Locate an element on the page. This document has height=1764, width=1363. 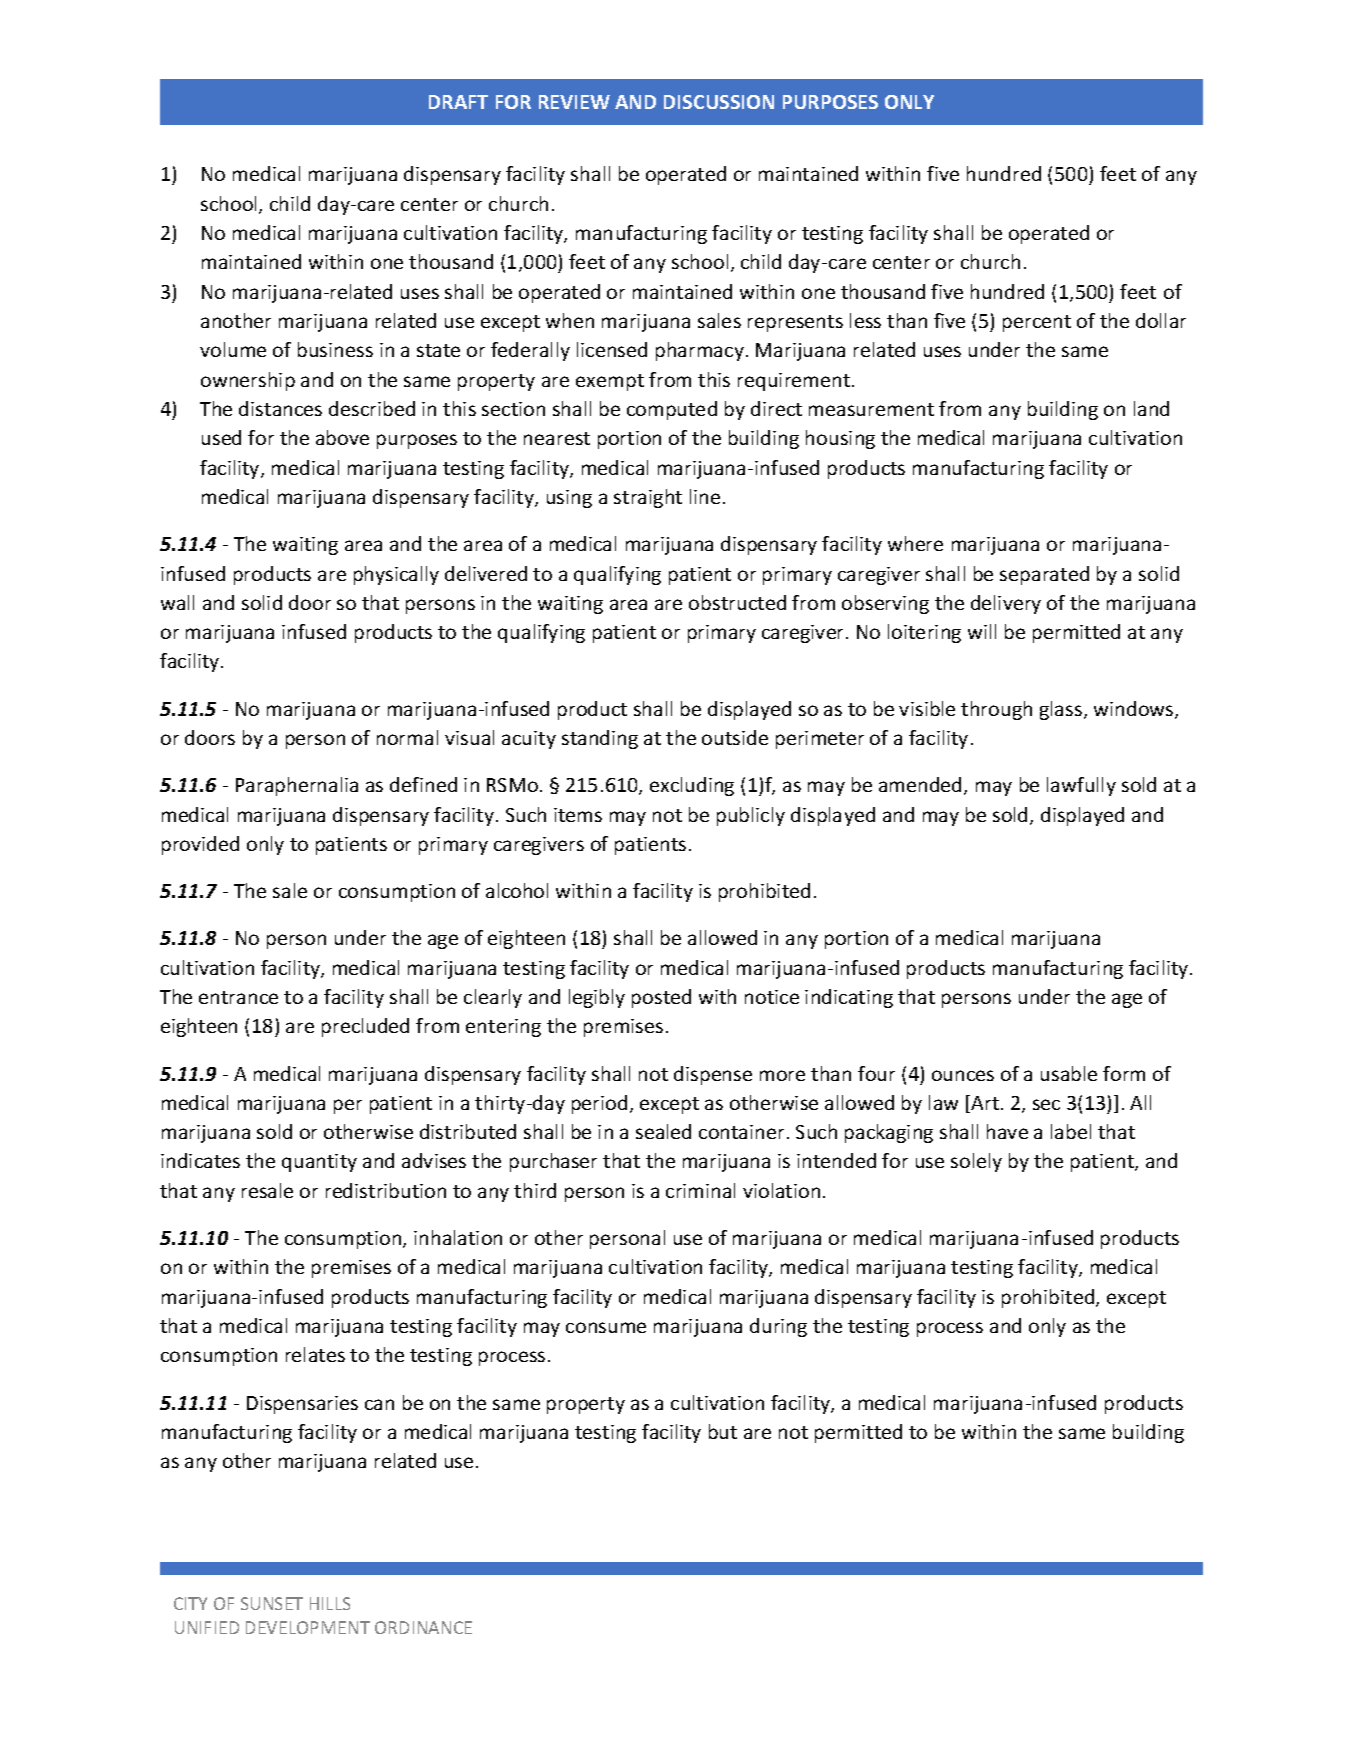
posted is located at coordinates (661, 998).
